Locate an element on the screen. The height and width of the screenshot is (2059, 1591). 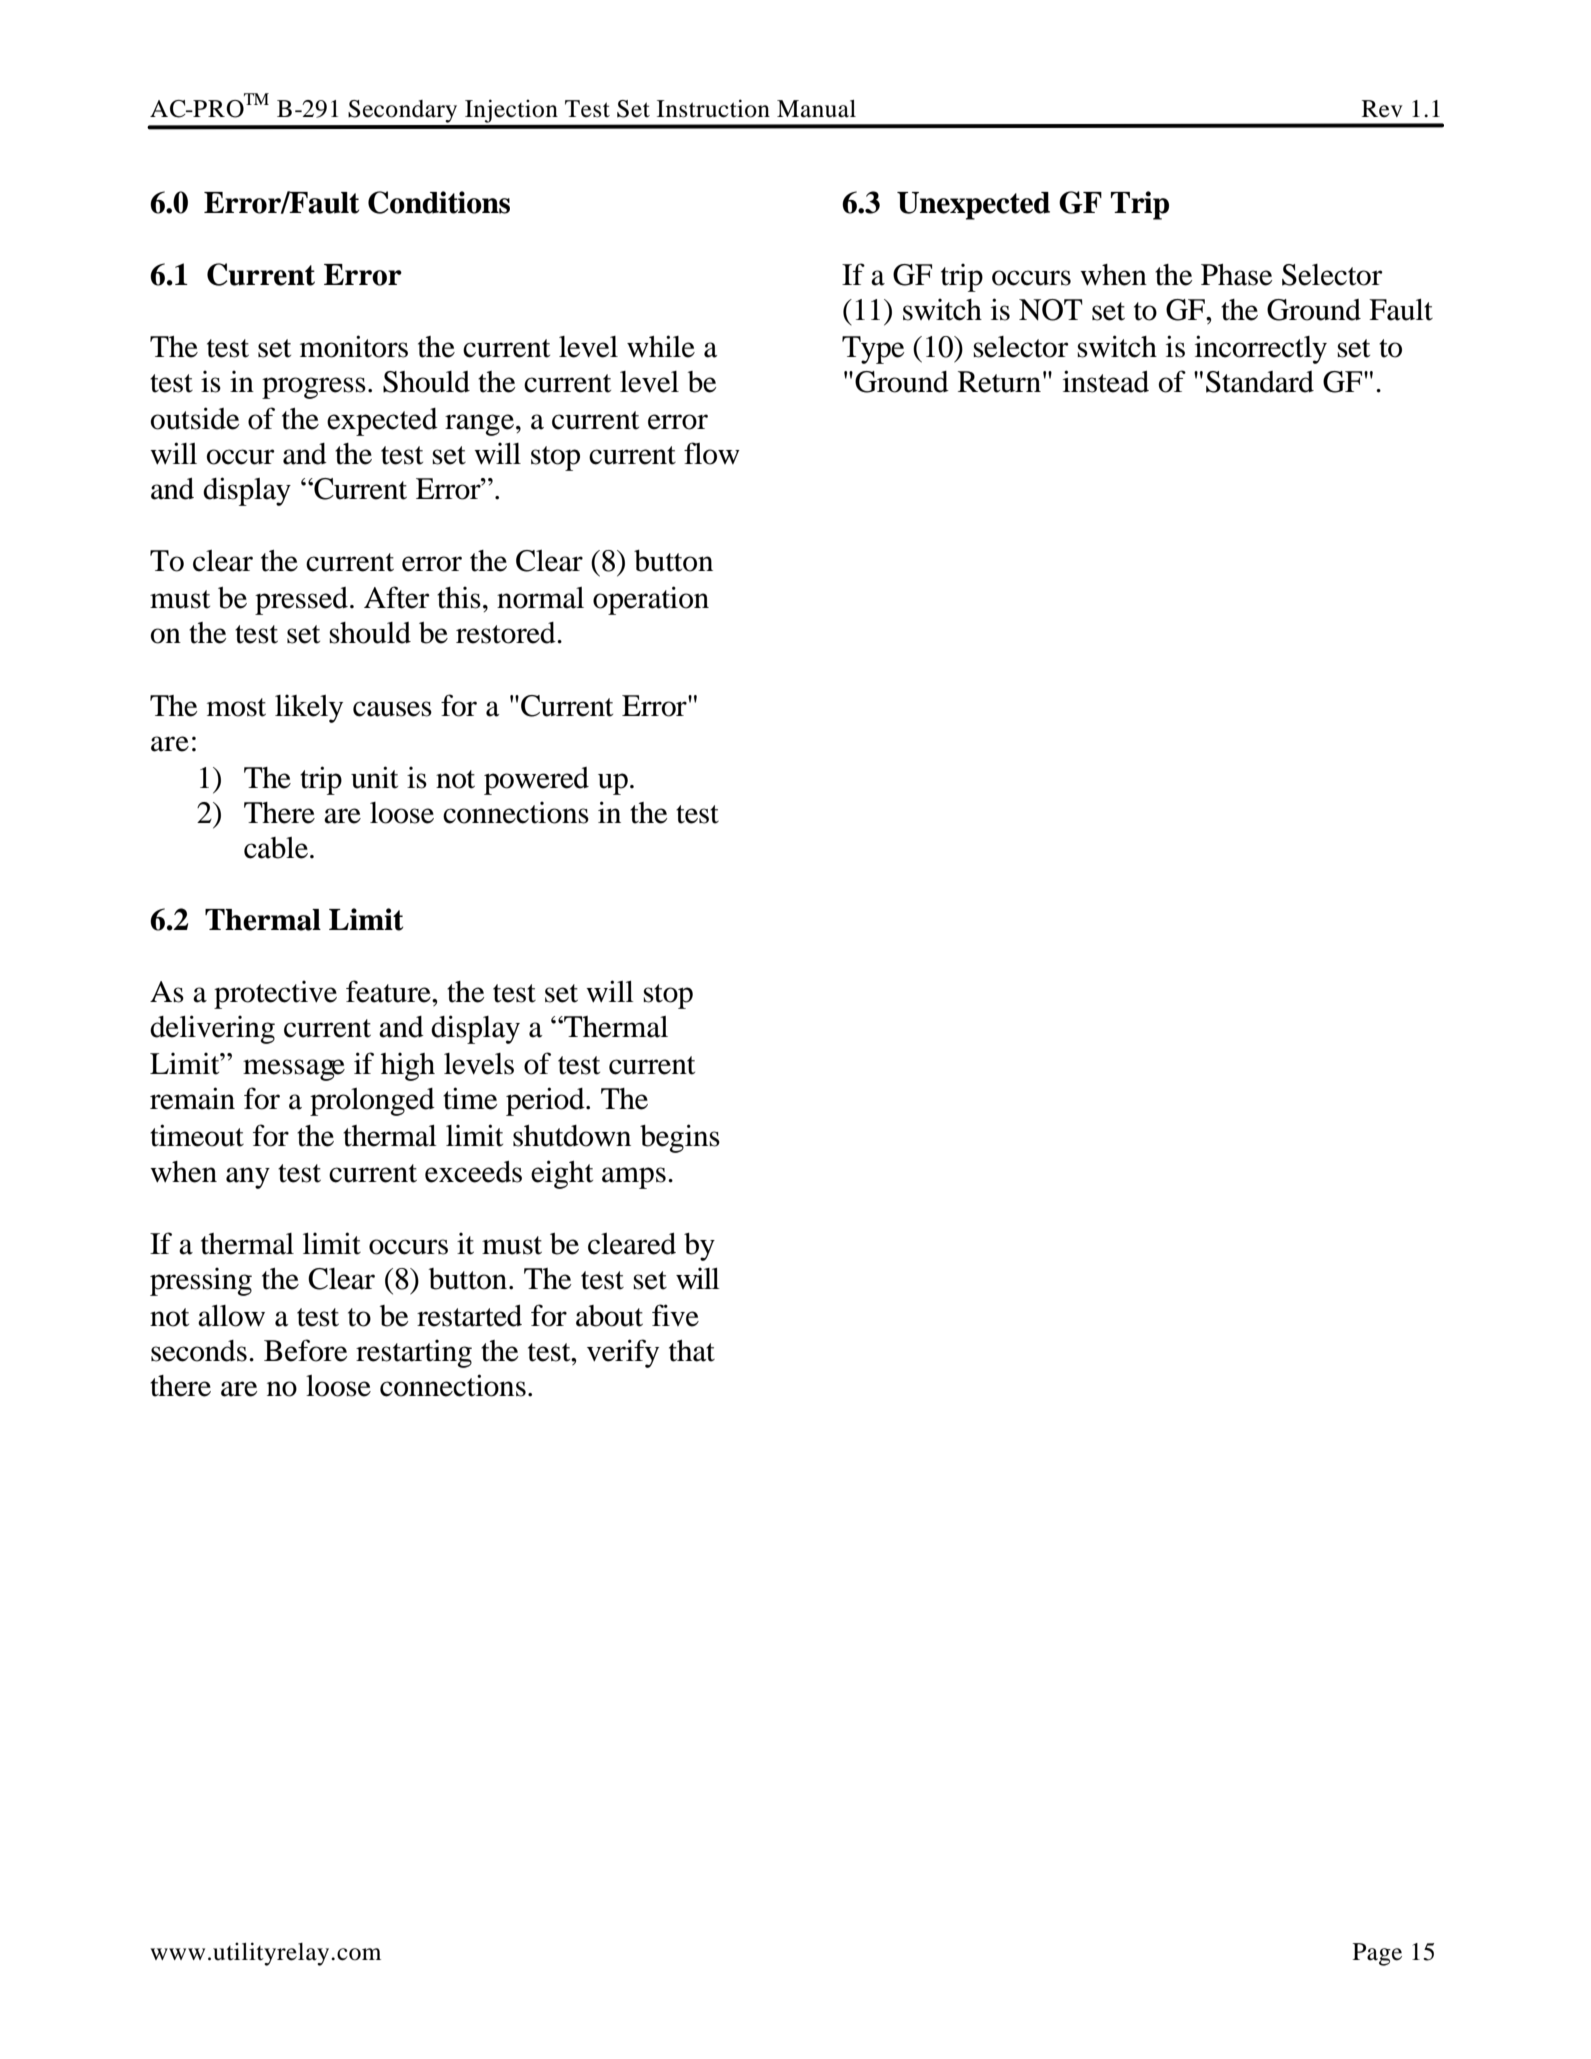
that is located at coordinates (692, 1351).
